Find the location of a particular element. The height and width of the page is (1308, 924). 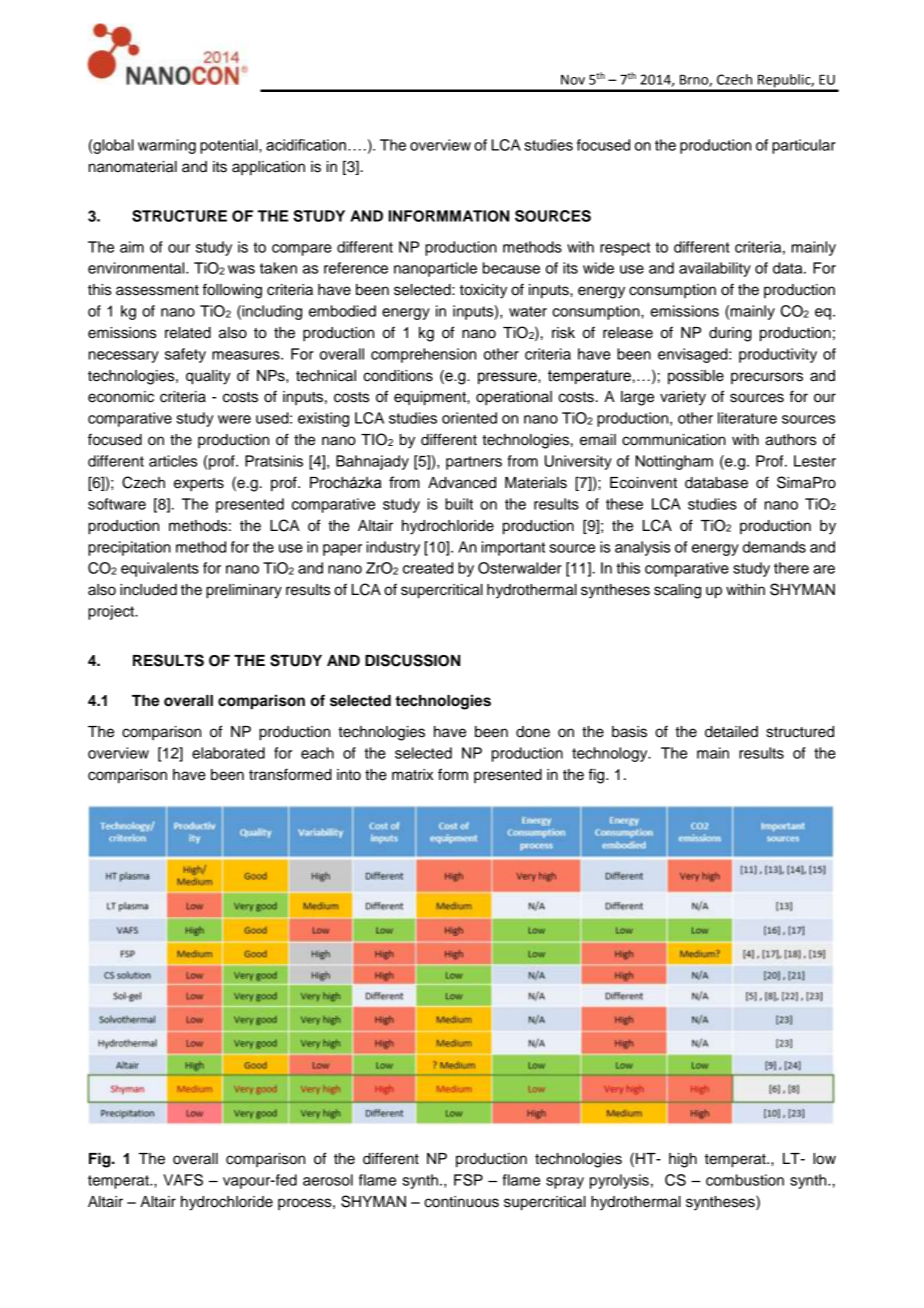

possible is located at coordinates (696, 377).
